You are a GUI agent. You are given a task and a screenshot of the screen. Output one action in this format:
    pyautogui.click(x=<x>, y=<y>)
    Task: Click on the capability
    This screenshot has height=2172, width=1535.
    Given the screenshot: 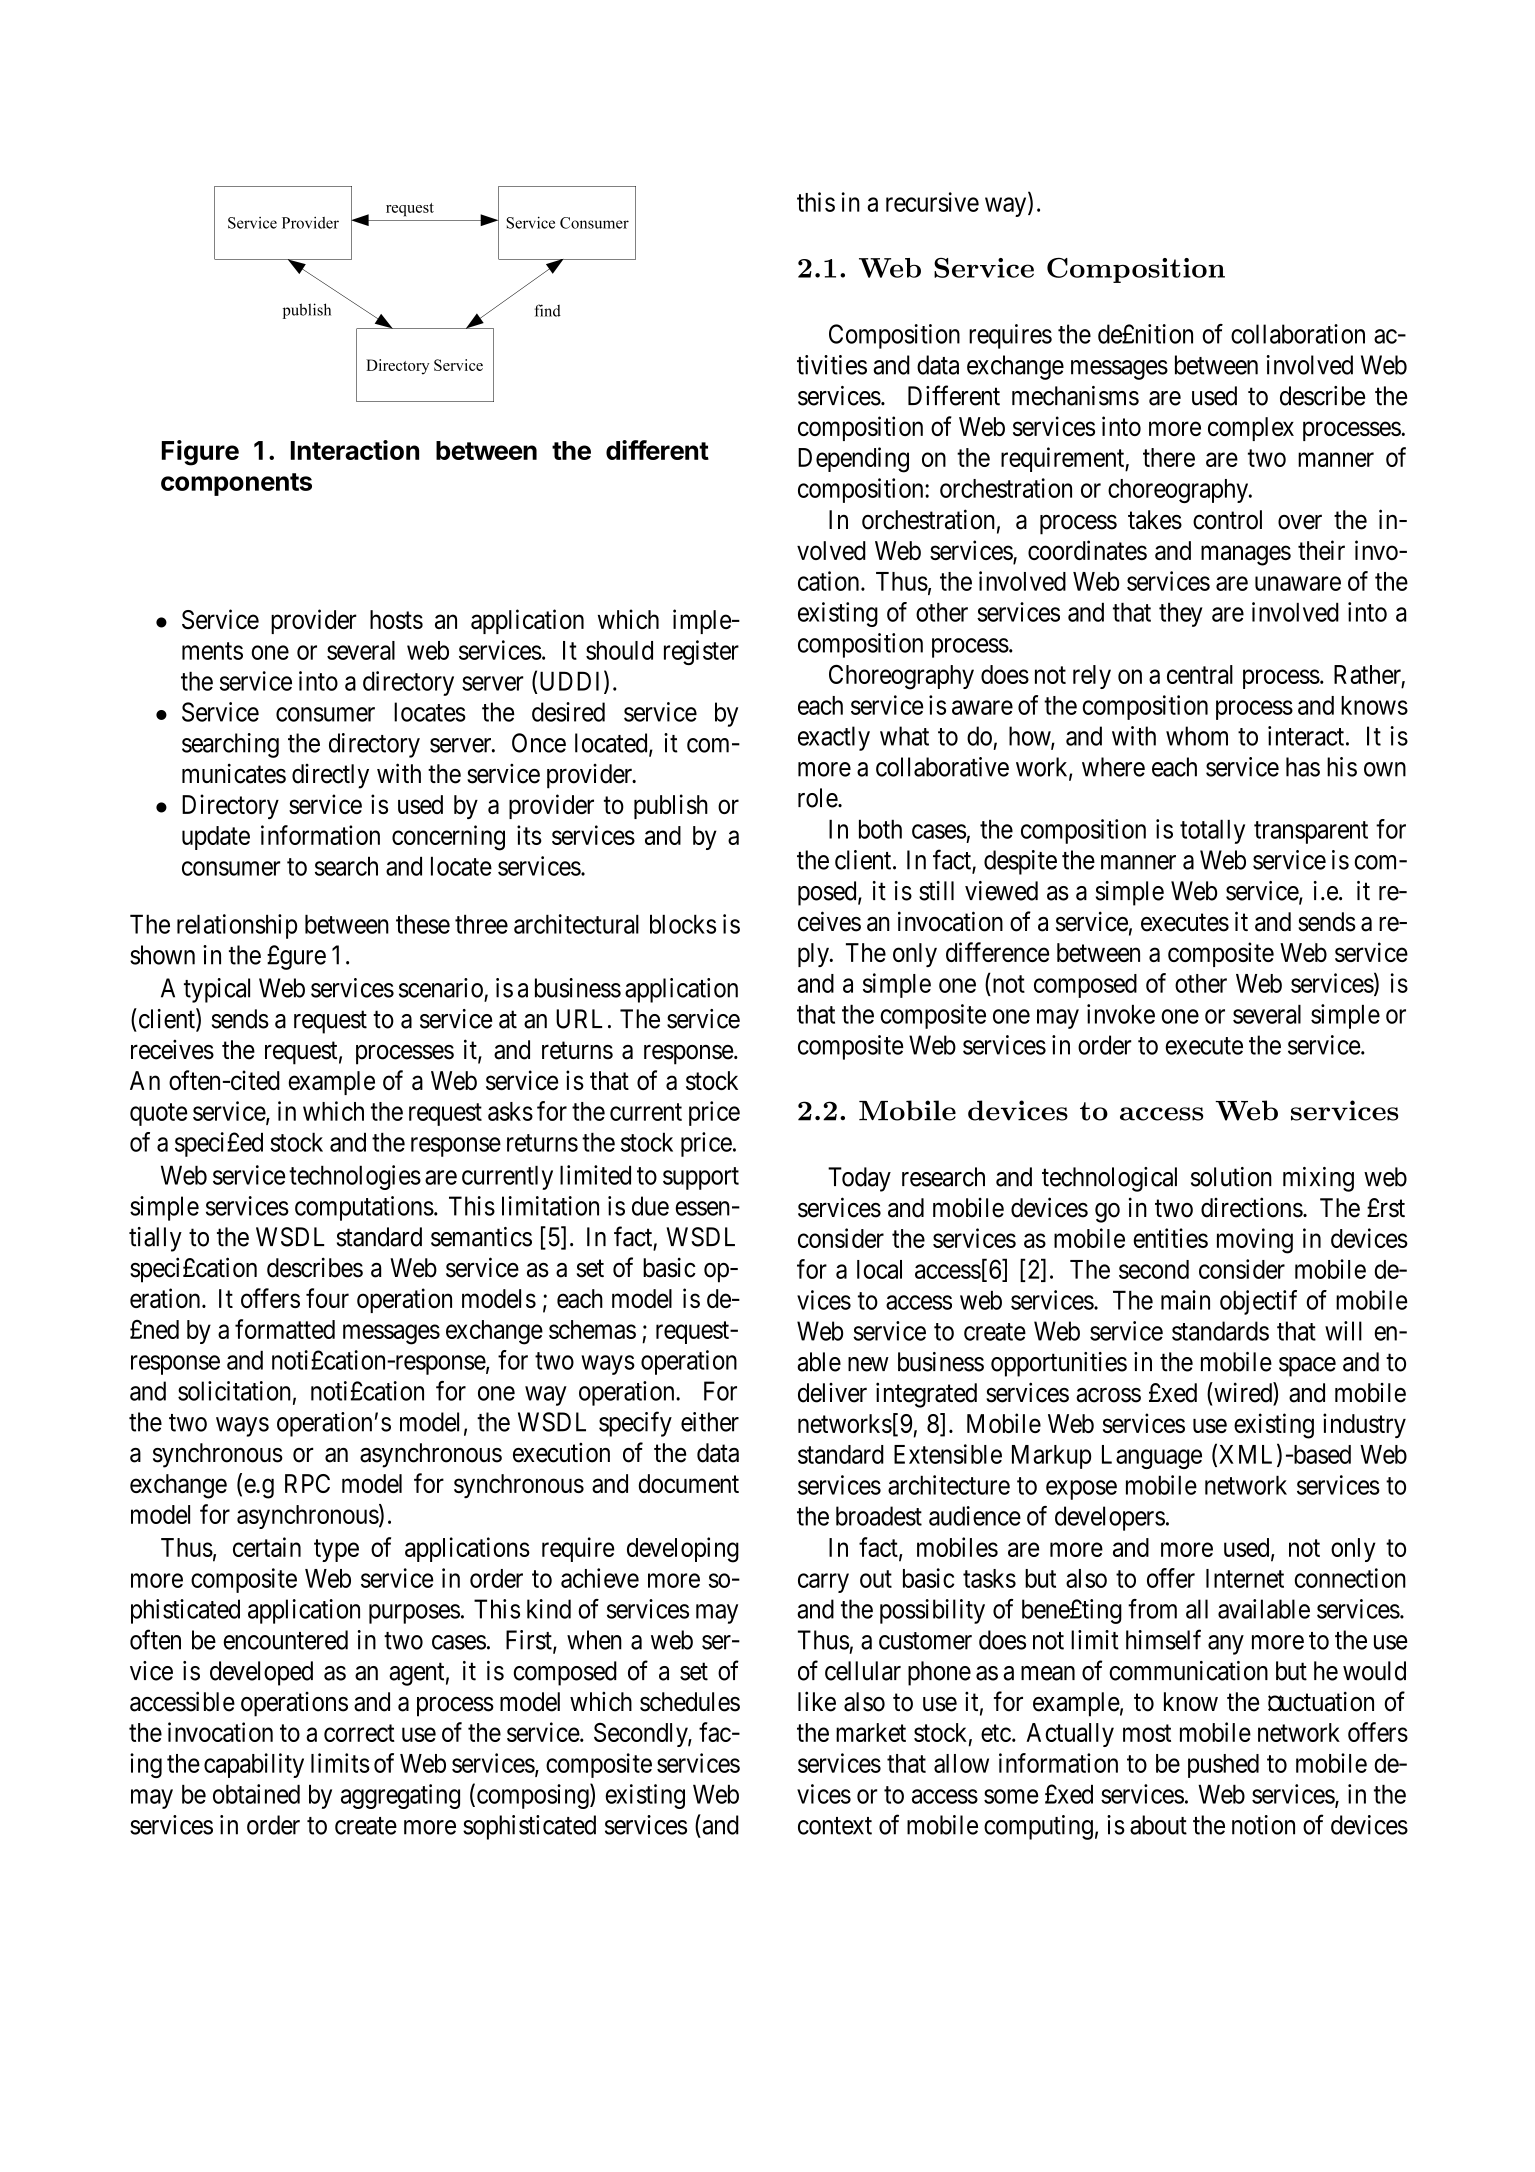 What is the action you would take?
    pyautogui.click(x=254, y=1765)
